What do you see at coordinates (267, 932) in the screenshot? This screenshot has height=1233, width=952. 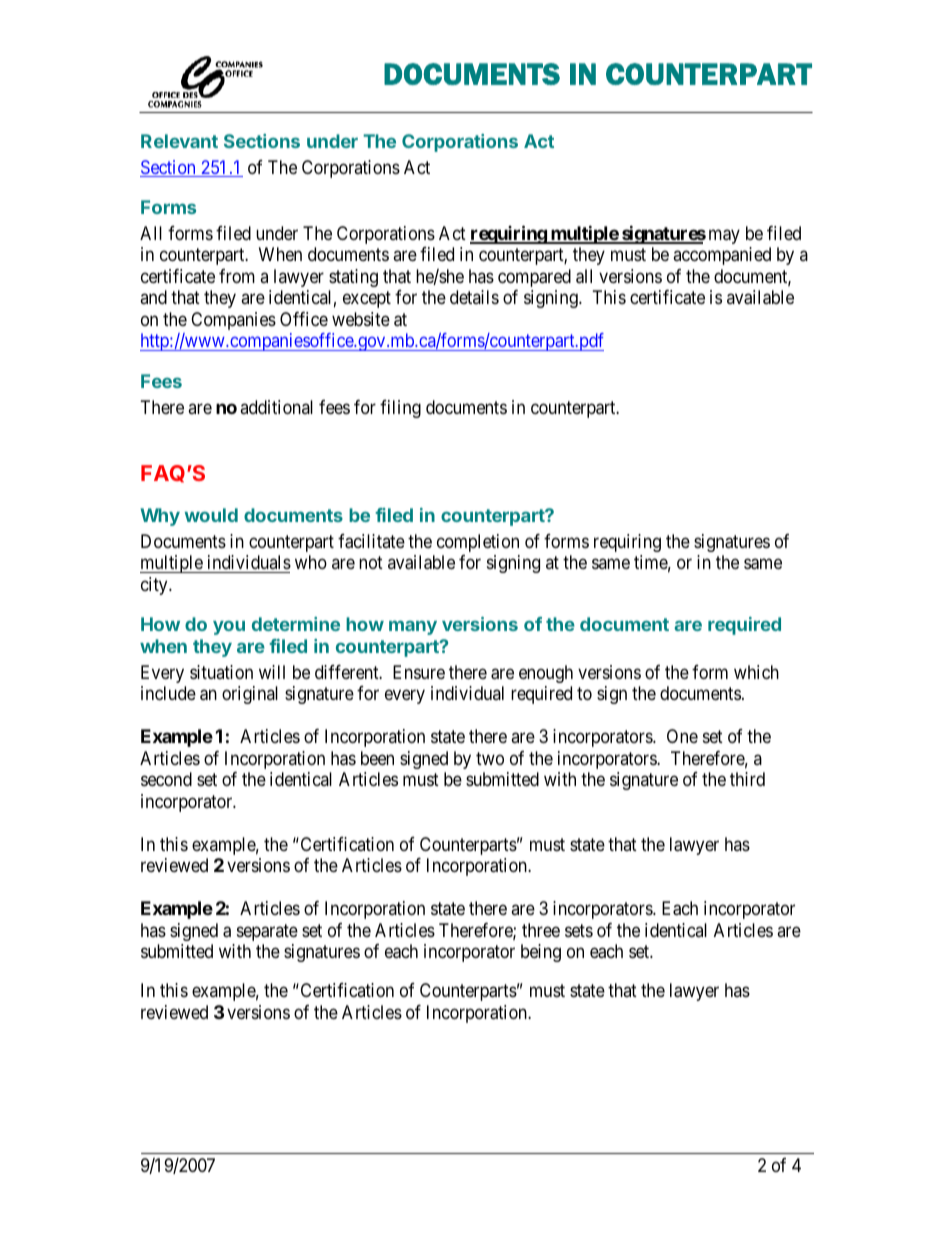 I see `separate` at bounding box center [267, 932].
